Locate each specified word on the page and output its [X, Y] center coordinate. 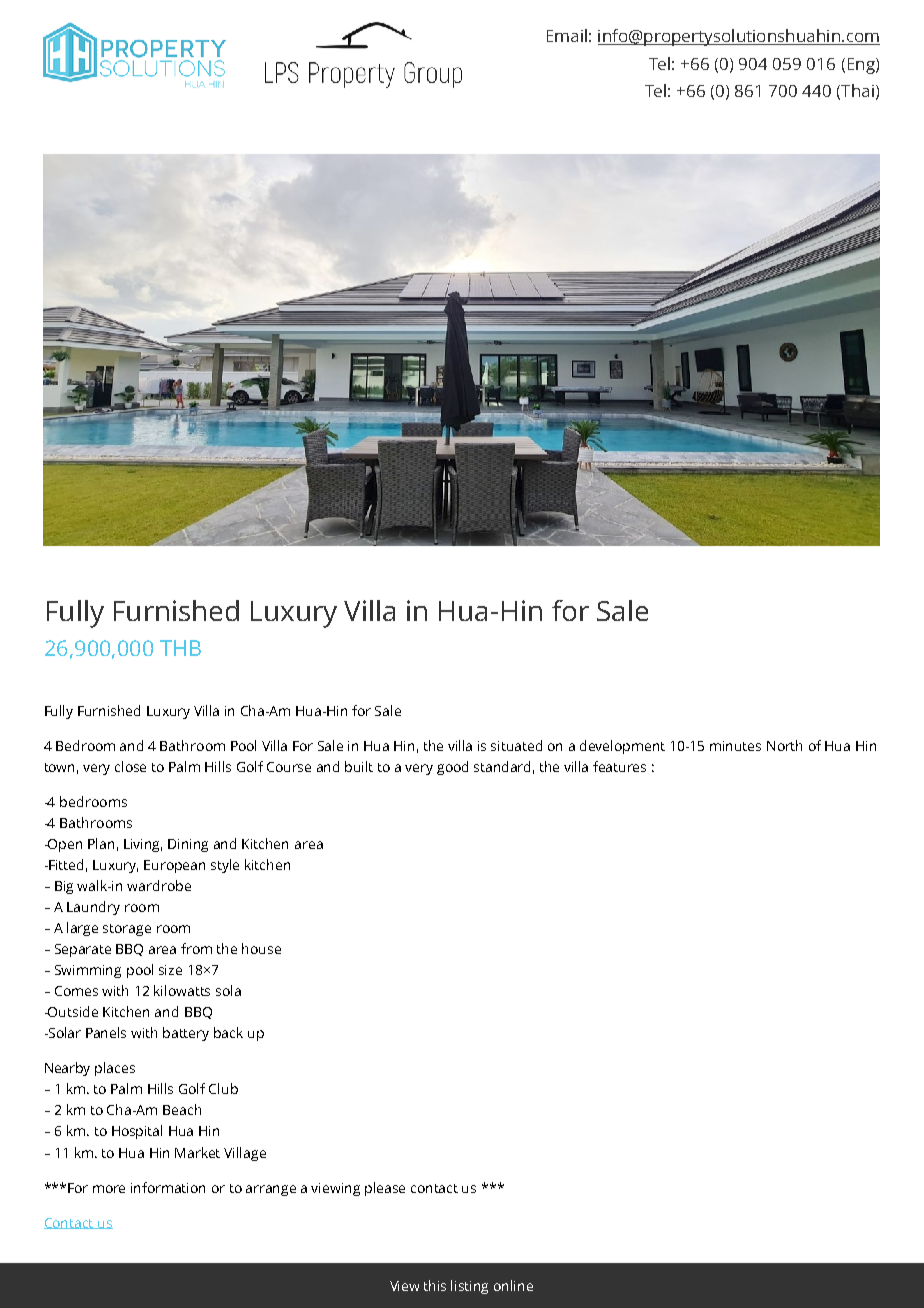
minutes [735, 746]
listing [469, 1287]
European [174, 866]
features [619, 766]
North [784, 745]
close [130, 766]
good [452, 768]
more [109, 1189]
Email [567, 35]
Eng [862, 66]
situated [516, 745]
